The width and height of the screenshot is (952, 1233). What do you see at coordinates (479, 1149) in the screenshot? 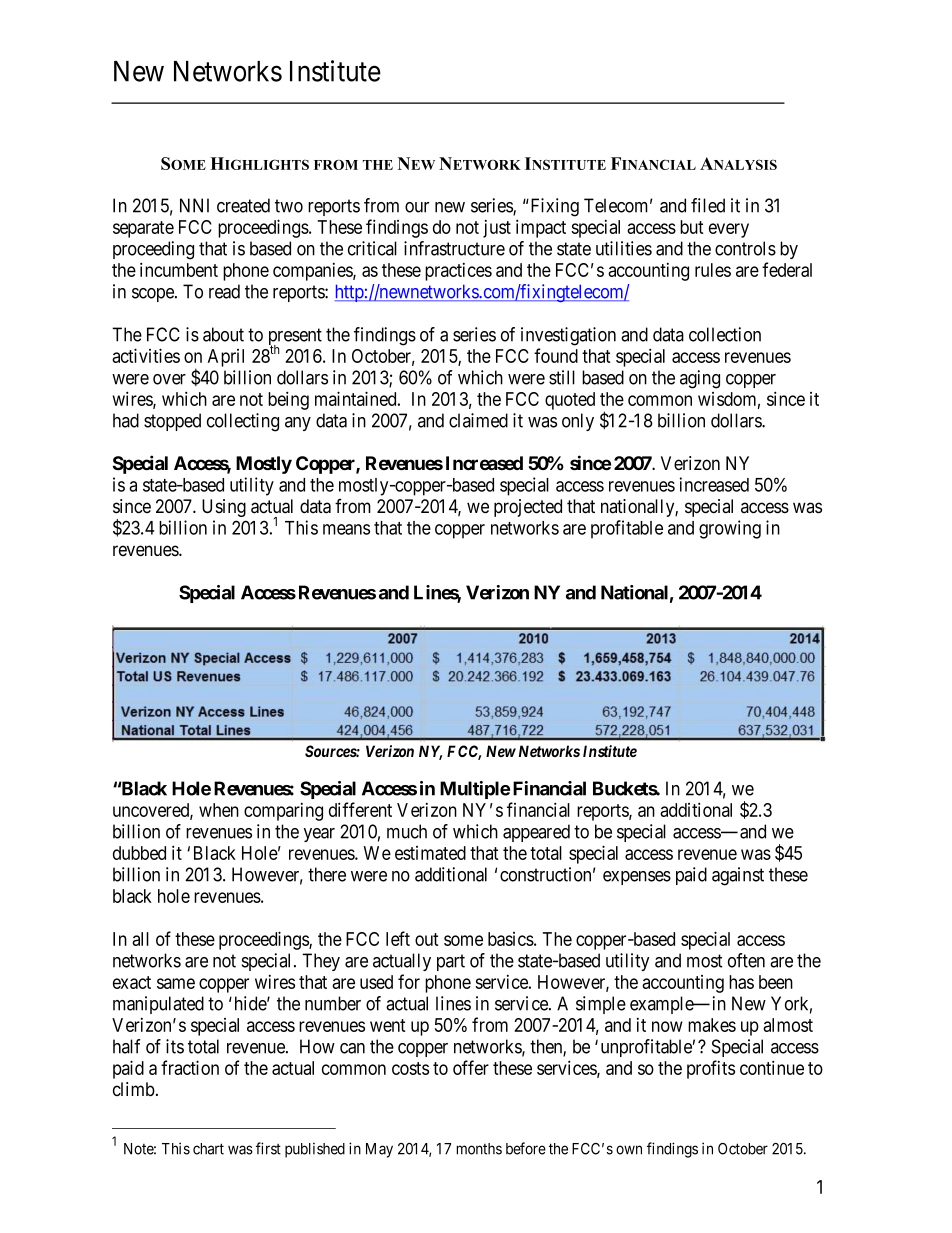
I see `months` at bounding box center [479, 1149].
